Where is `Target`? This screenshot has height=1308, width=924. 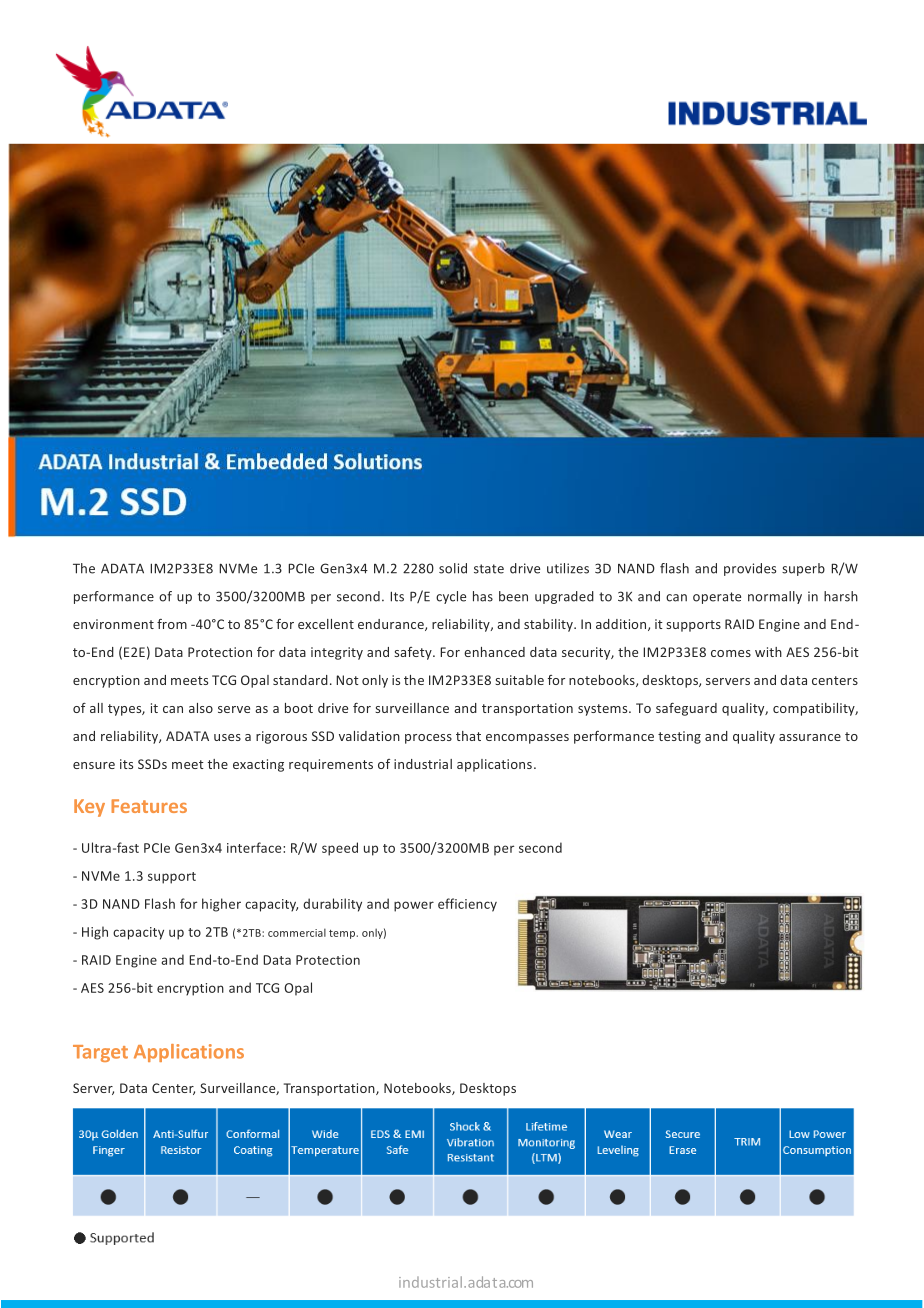 Target is located at coordinates (100, 1053).
